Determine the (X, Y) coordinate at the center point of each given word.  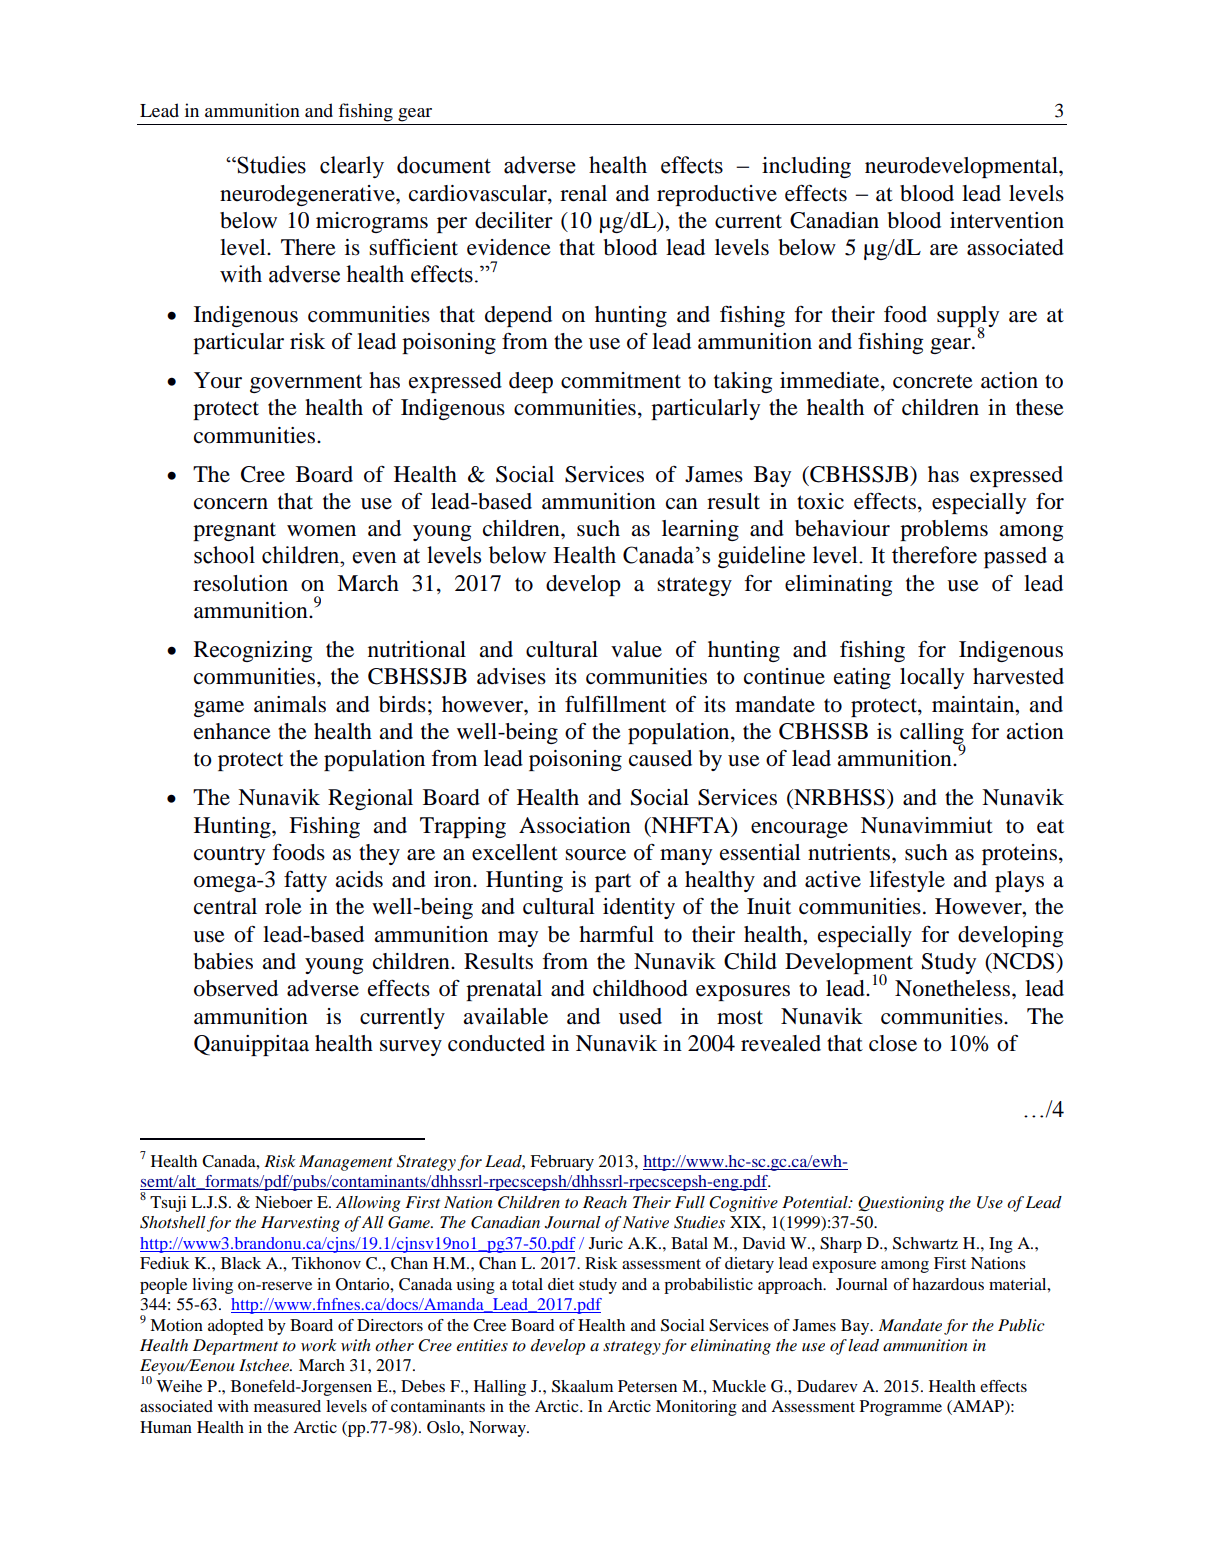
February (562, 1163)
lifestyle (907, 881)
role (283, 906)
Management (346, 1163)
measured (287, 1406)
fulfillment (615, 704)
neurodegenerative (308, 195)
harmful (616, 934)
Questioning (901, 1204)
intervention (1007, 220)
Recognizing (253, 651)
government (306, 383)
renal (583, 193)
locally (932, 678)
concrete (933, 381)
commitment (621, 380)
